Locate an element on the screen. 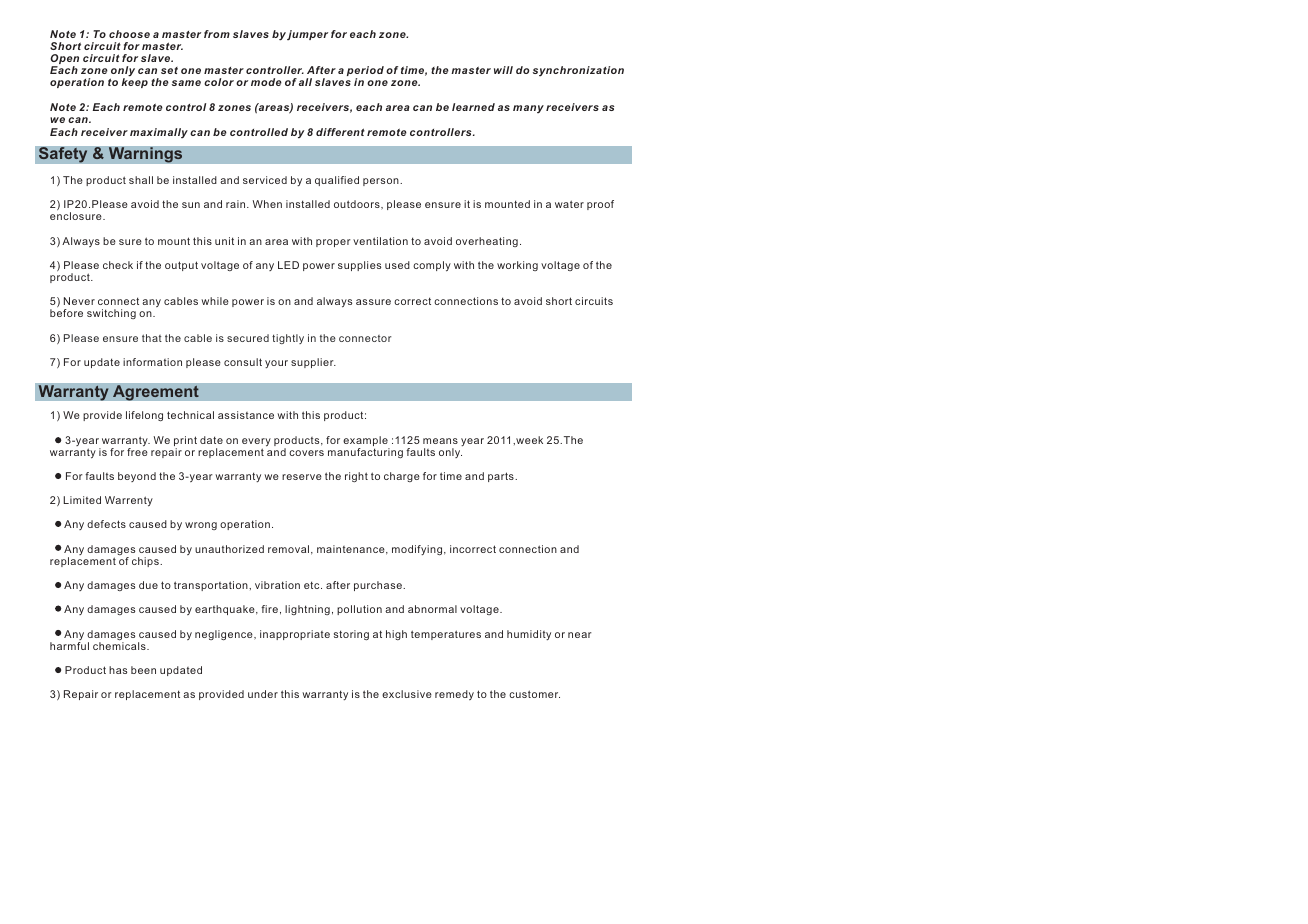 The height and width of the screenshot is (924, 1308). storing is located at coordinates (351, 635).
